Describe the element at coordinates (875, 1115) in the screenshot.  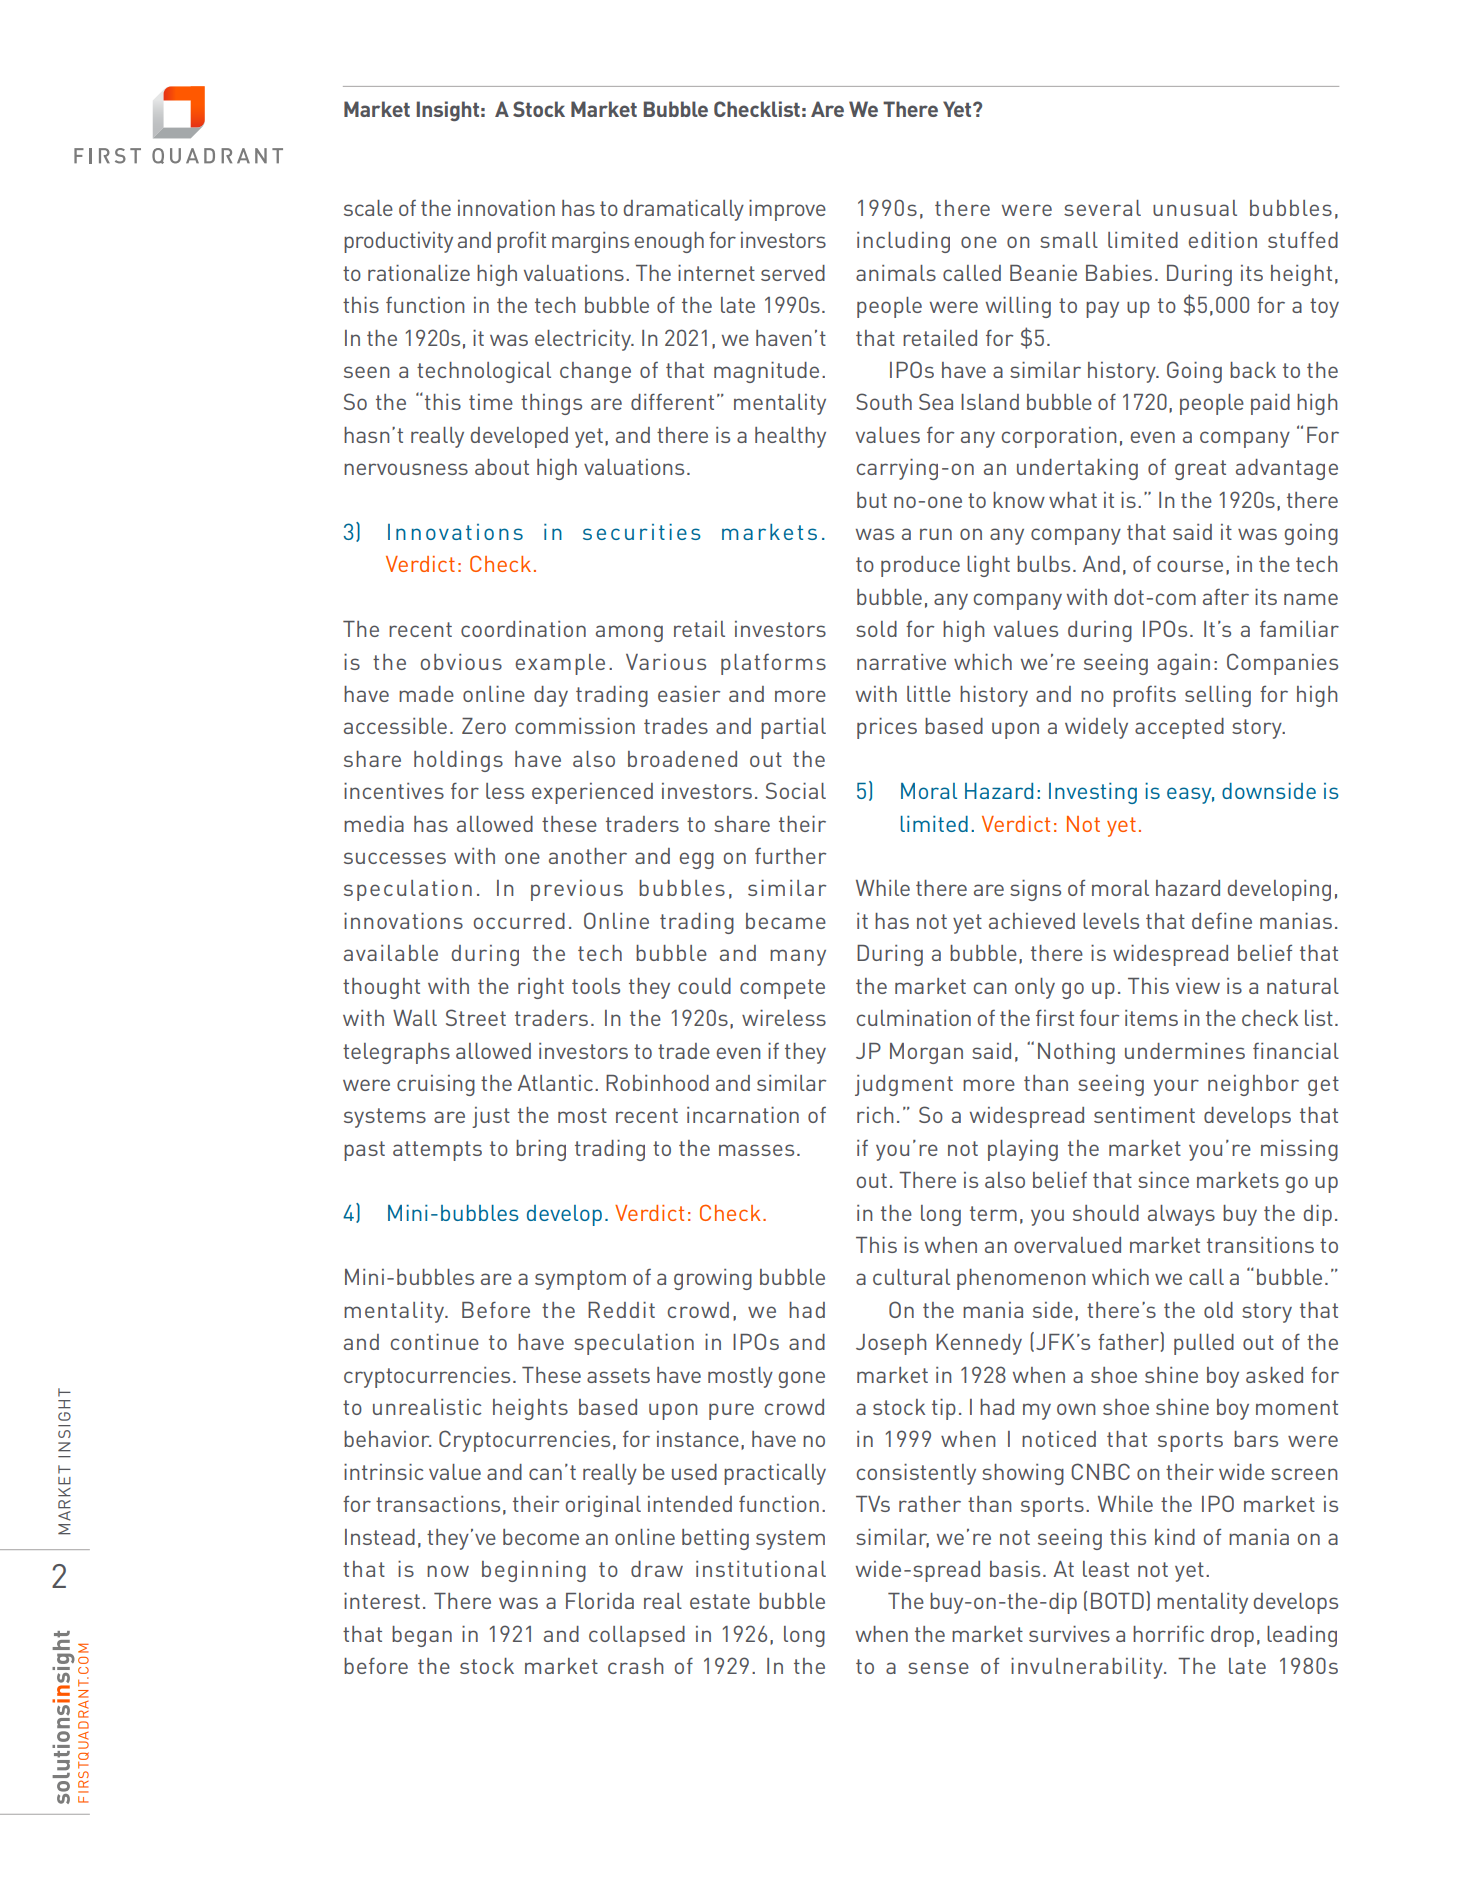
I see `rich` at that location.
